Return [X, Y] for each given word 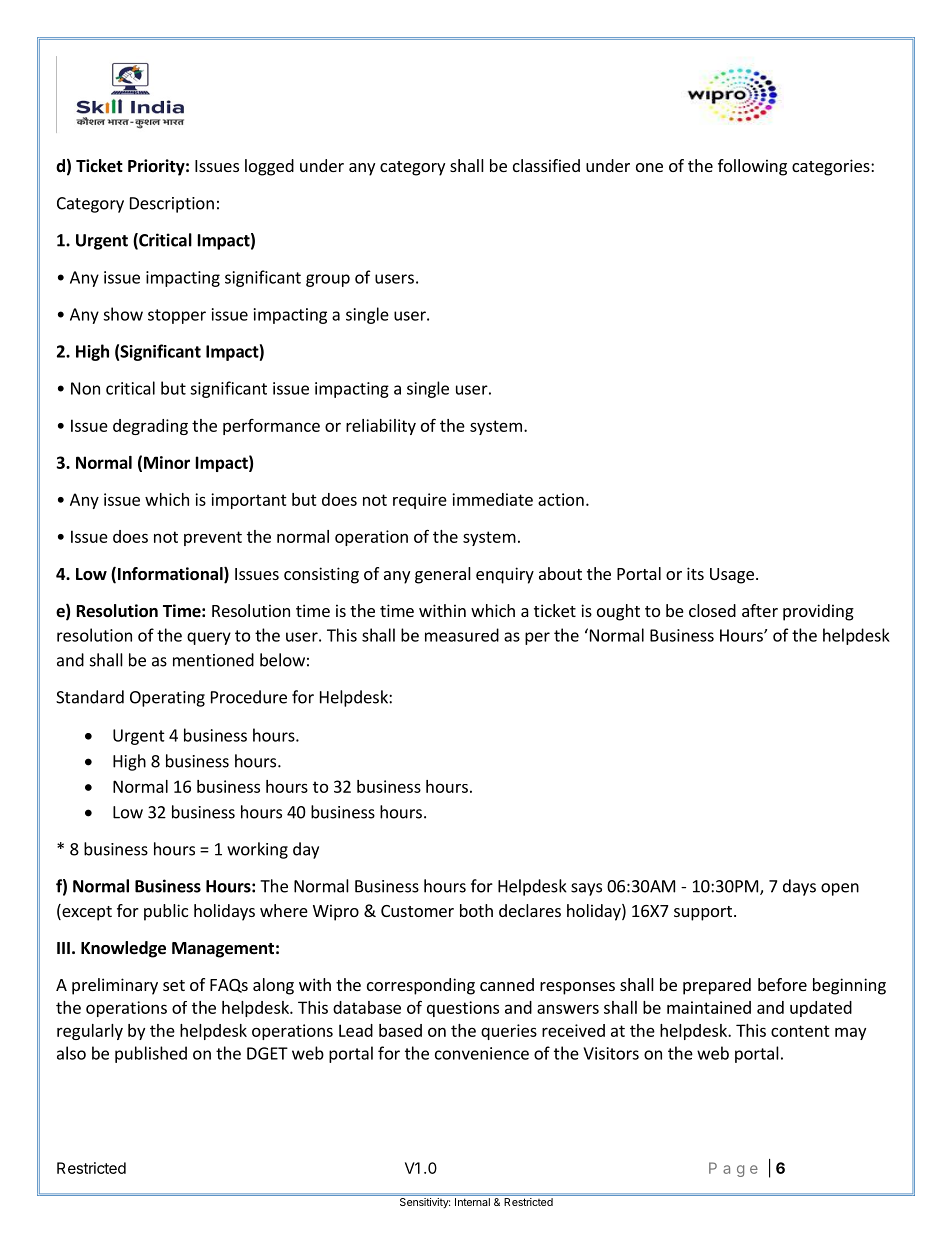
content [800, 1031]
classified [546, 165]
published [151, 1054]
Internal [472, 1202]
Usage [732, 576]
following [752, 167]
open [840, 889]
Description [172, 205]
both [476, 910]
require [420, 501]
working [257, 850]
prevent [213, 538]
